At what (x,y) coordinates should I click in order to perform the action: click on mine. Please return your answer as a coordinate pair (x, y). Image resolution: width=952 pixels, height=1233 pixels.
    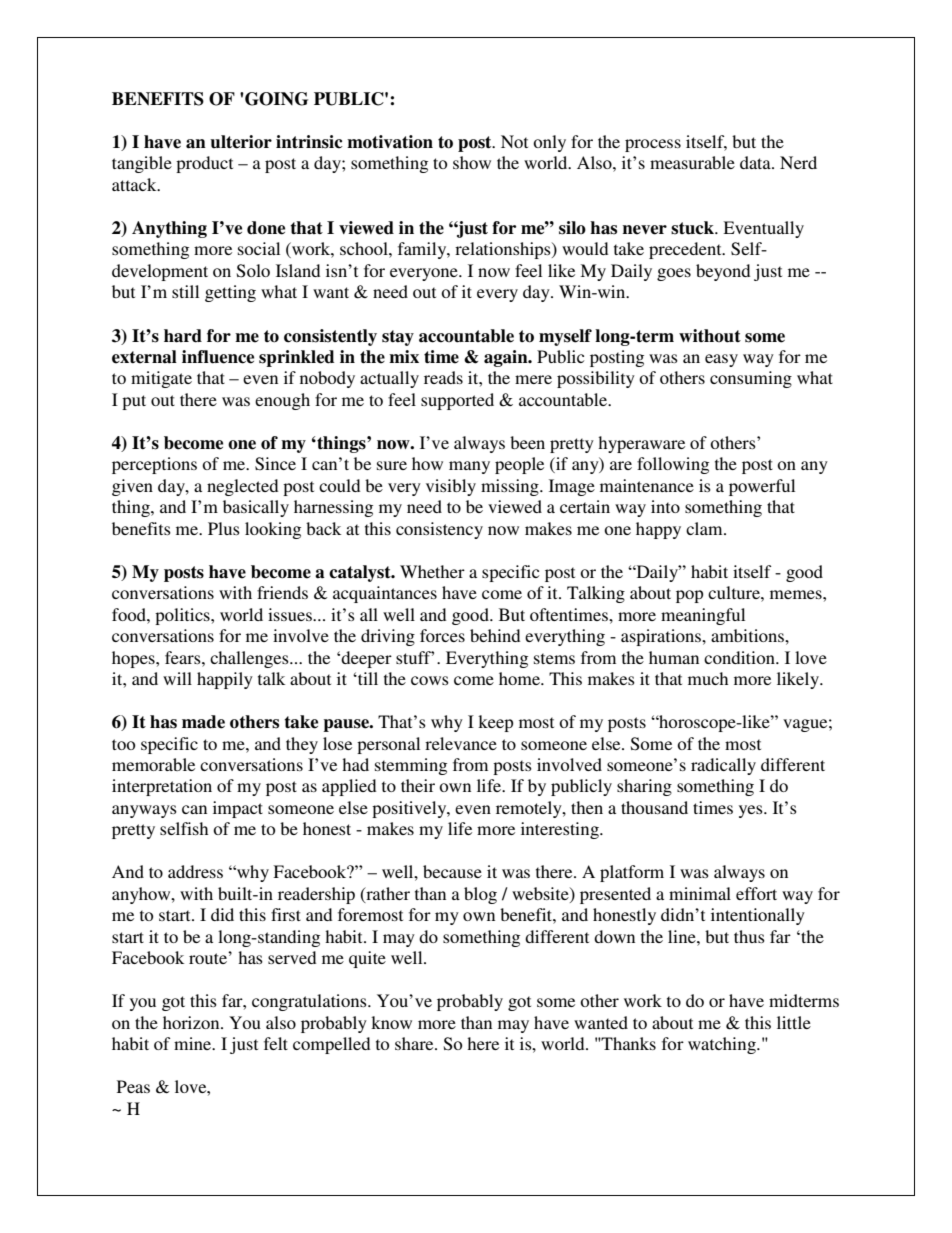
    Looking at the image, I should click on (194, 1043).
